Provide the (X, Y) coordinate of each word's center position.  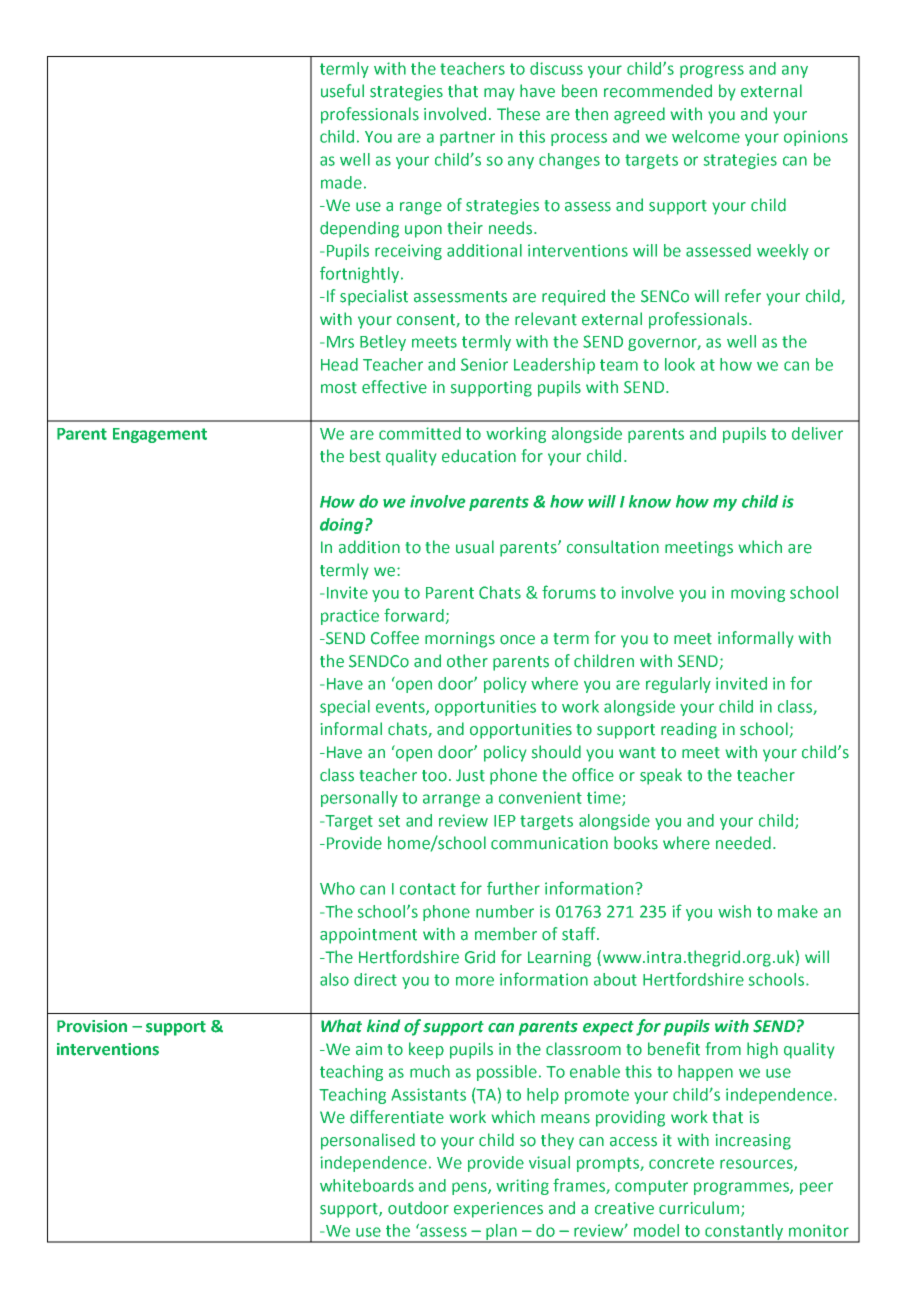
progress (712, 71)
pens (470, 1188)
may (499, 94)
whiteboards (367, 1185)
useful (342, 91)
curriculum (700, 1209)
